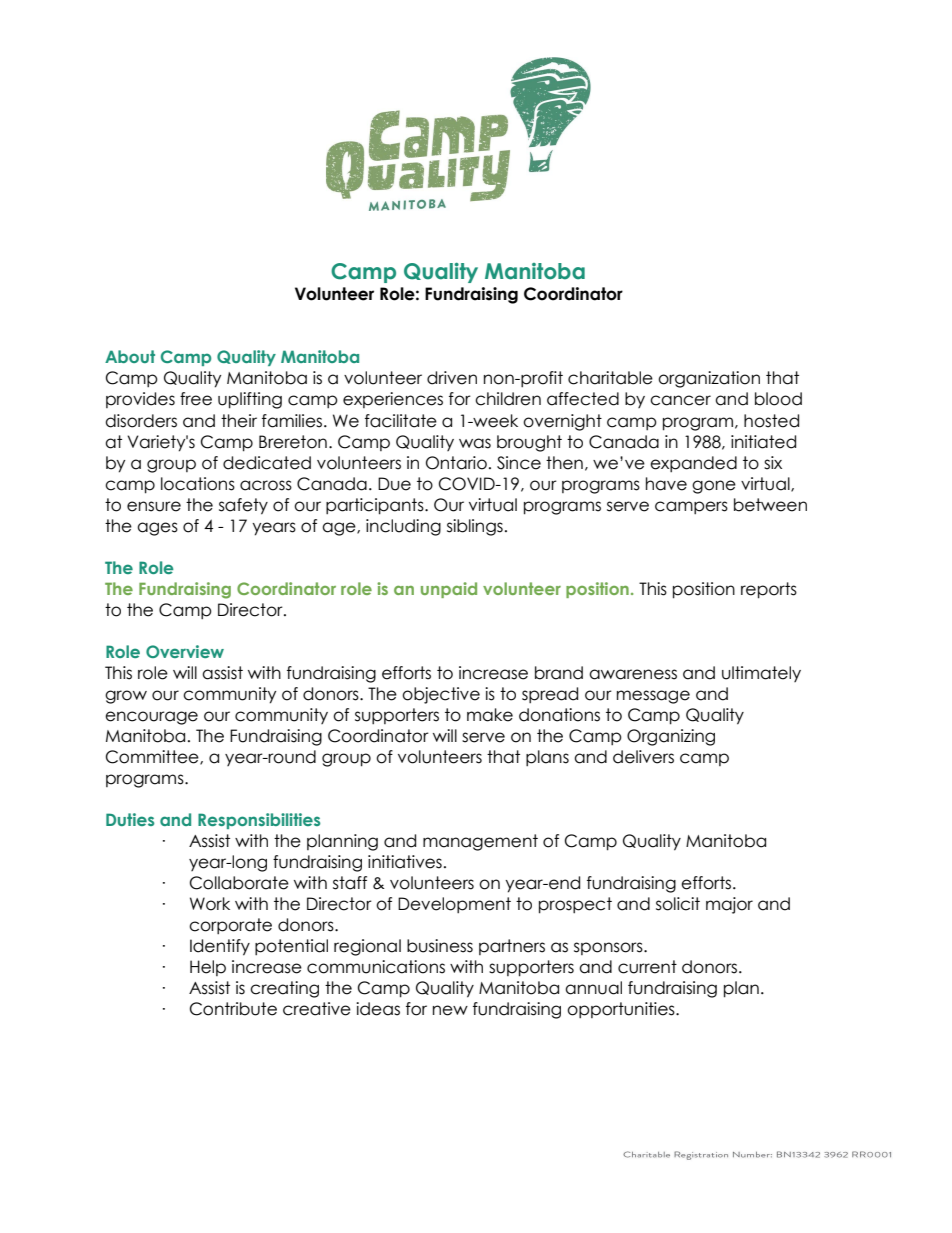 The width and height of the screenshot is (952, 1233). Describe the element at coordinates (709, 379) in the screenshot. I see `organization` at that location.
